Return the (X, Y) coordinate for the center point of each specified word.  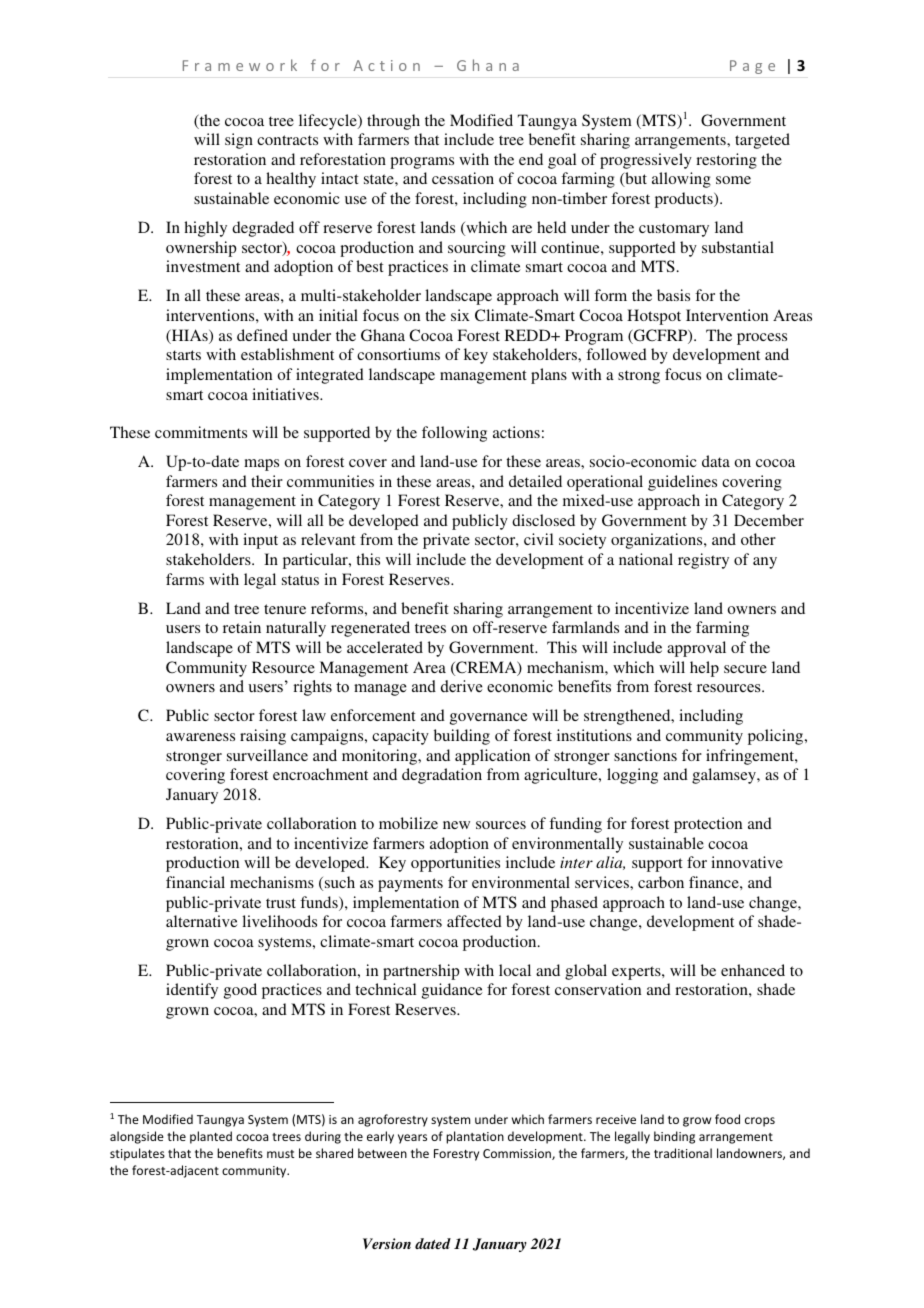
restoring (726, 161)
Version (387, 1243)
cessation (463, 178)
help (704, 669)
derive (462, 686)
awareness (200, 737)
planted (211, 1137)
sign (239, 141)
